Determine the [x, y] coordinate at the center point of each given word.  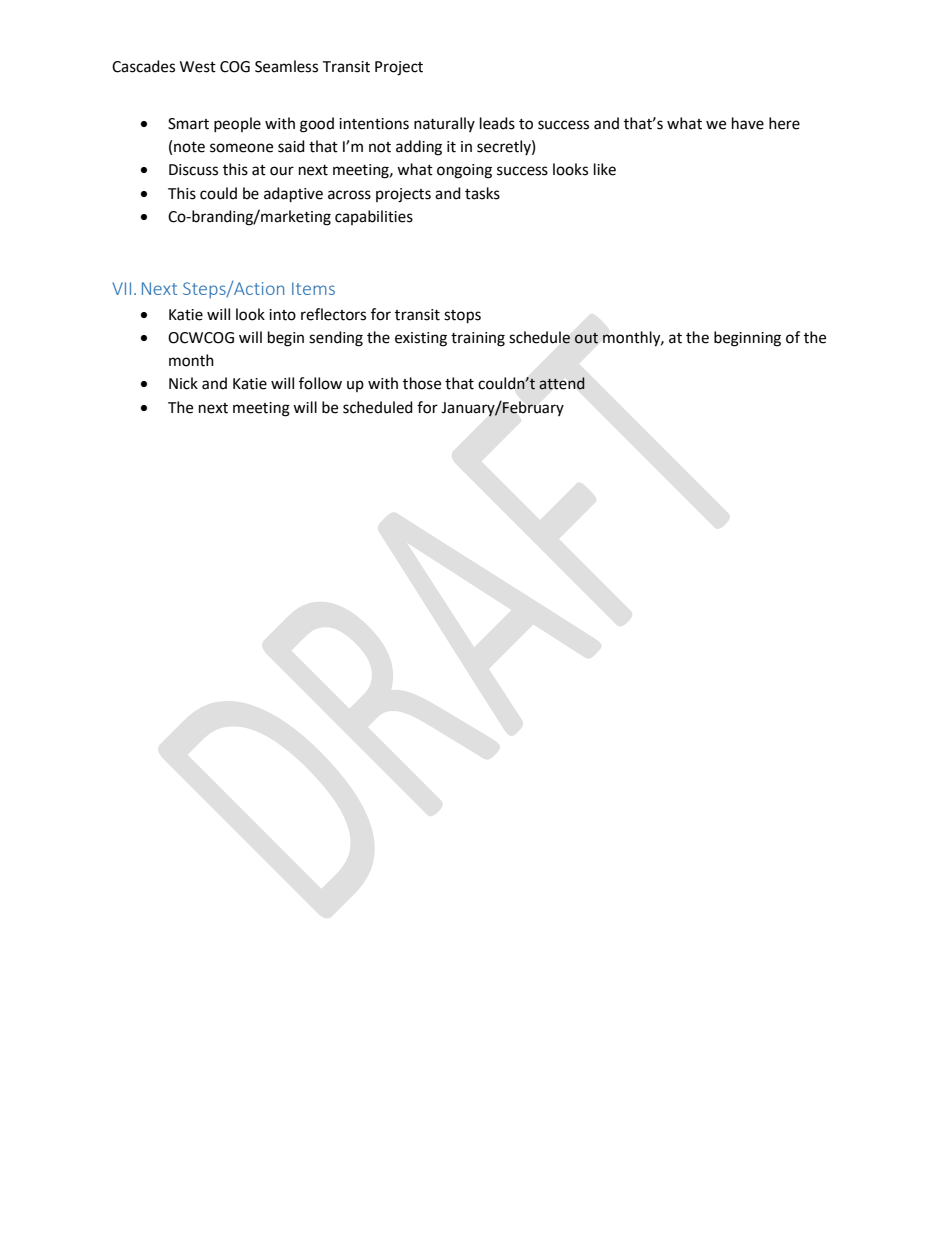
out [586, 338]
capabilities [374, 217]
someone [241, 148]
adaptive [293, 195]
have [748, 123]
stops [462, 317]
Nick [183, 383]
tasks [482, 193]
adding [419, 148]
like [605, 169]
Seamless [286, 66]
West [198, 67]
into [282, 315]
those [422, 383]
